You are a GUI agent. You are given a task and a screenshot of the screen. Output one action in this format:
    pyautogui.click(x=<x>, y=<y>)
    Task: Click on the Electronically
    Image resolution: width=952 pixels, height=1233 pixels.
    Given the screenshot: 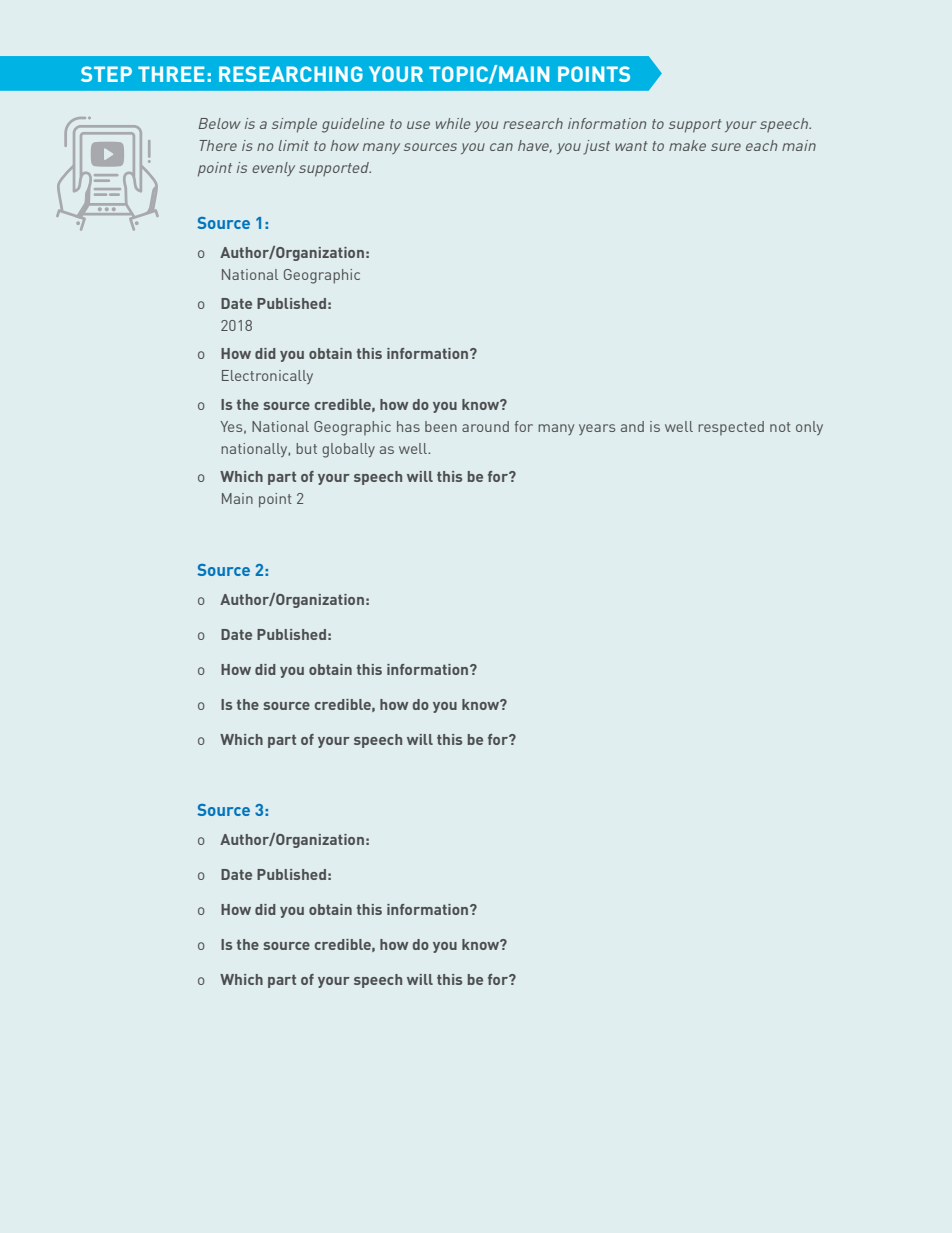 What is the action you would take?
    pyautogui.click(x=267, y=377)
